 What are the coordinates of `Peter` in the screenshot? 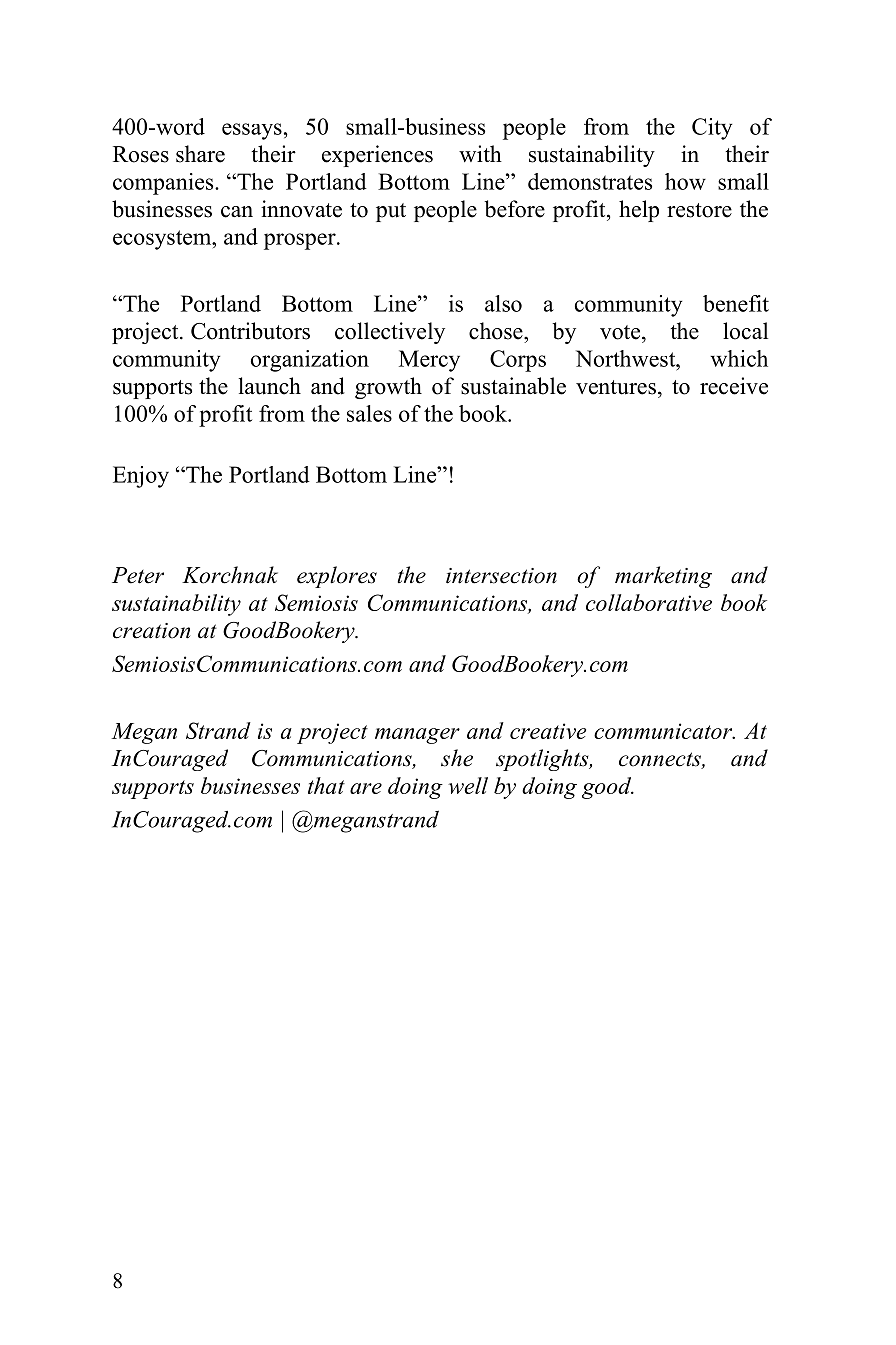 It's located at (138, 575).
